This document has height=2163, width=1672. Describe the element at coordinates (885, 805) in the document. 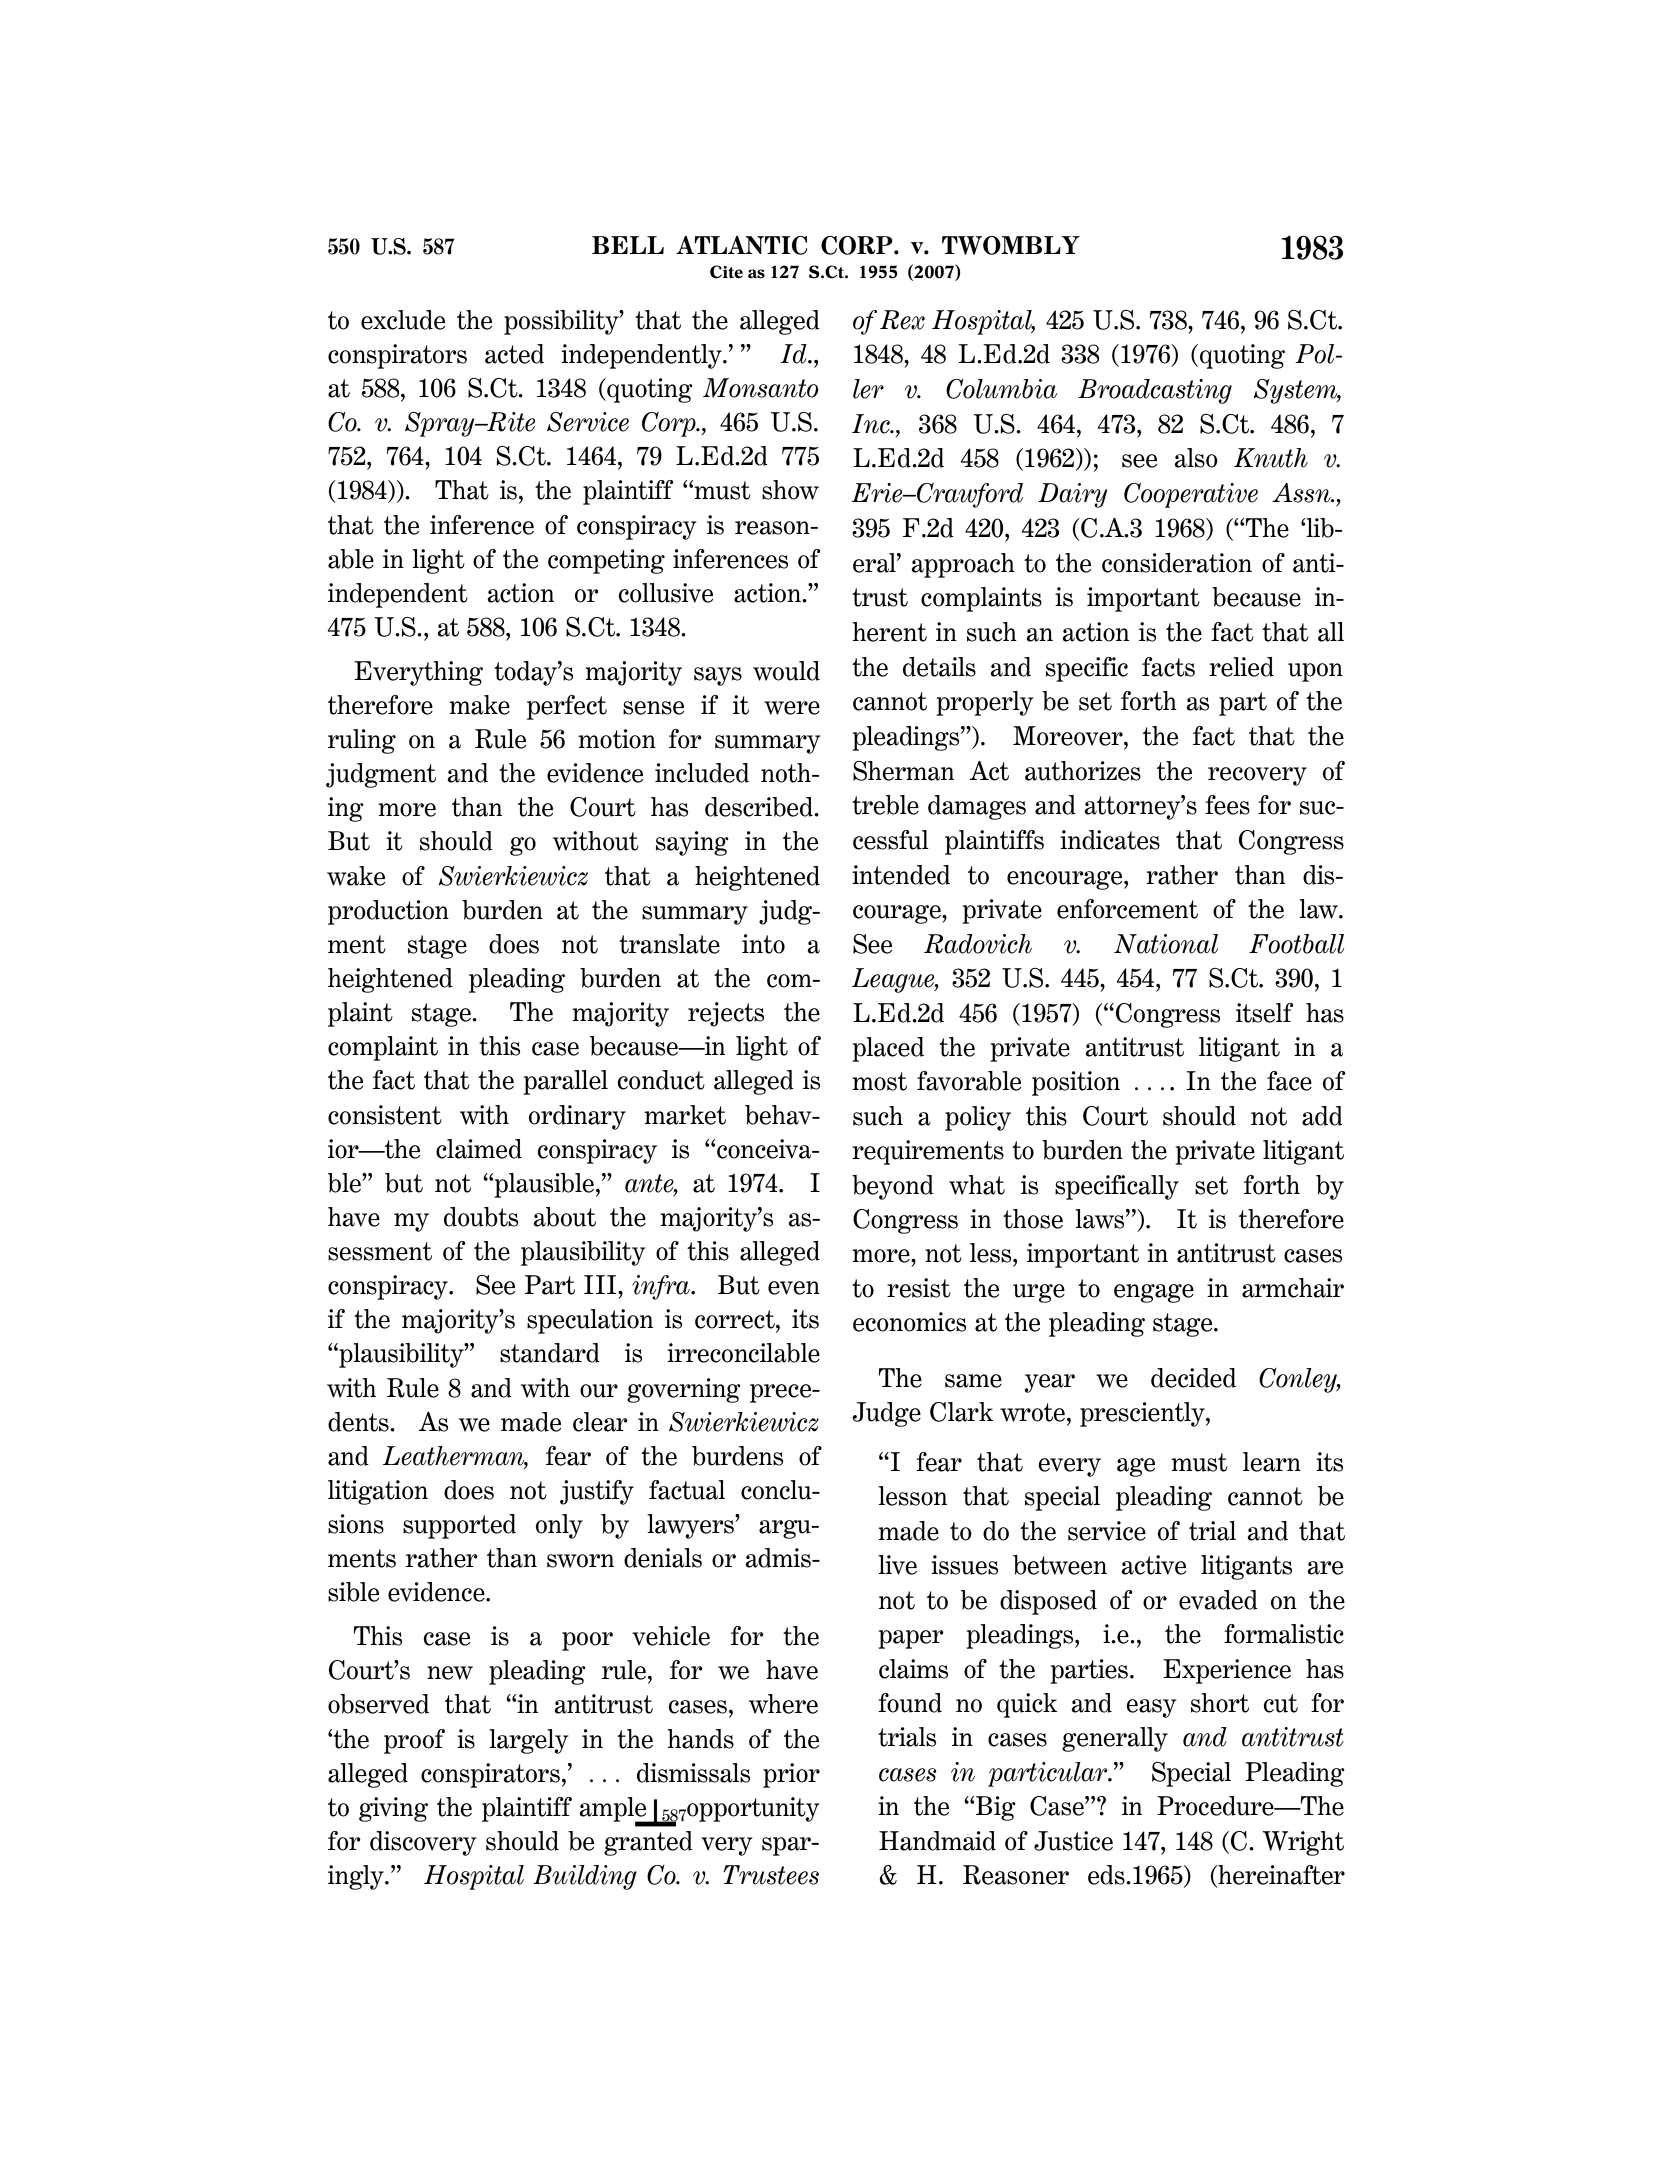

I see `treble` at that location.
